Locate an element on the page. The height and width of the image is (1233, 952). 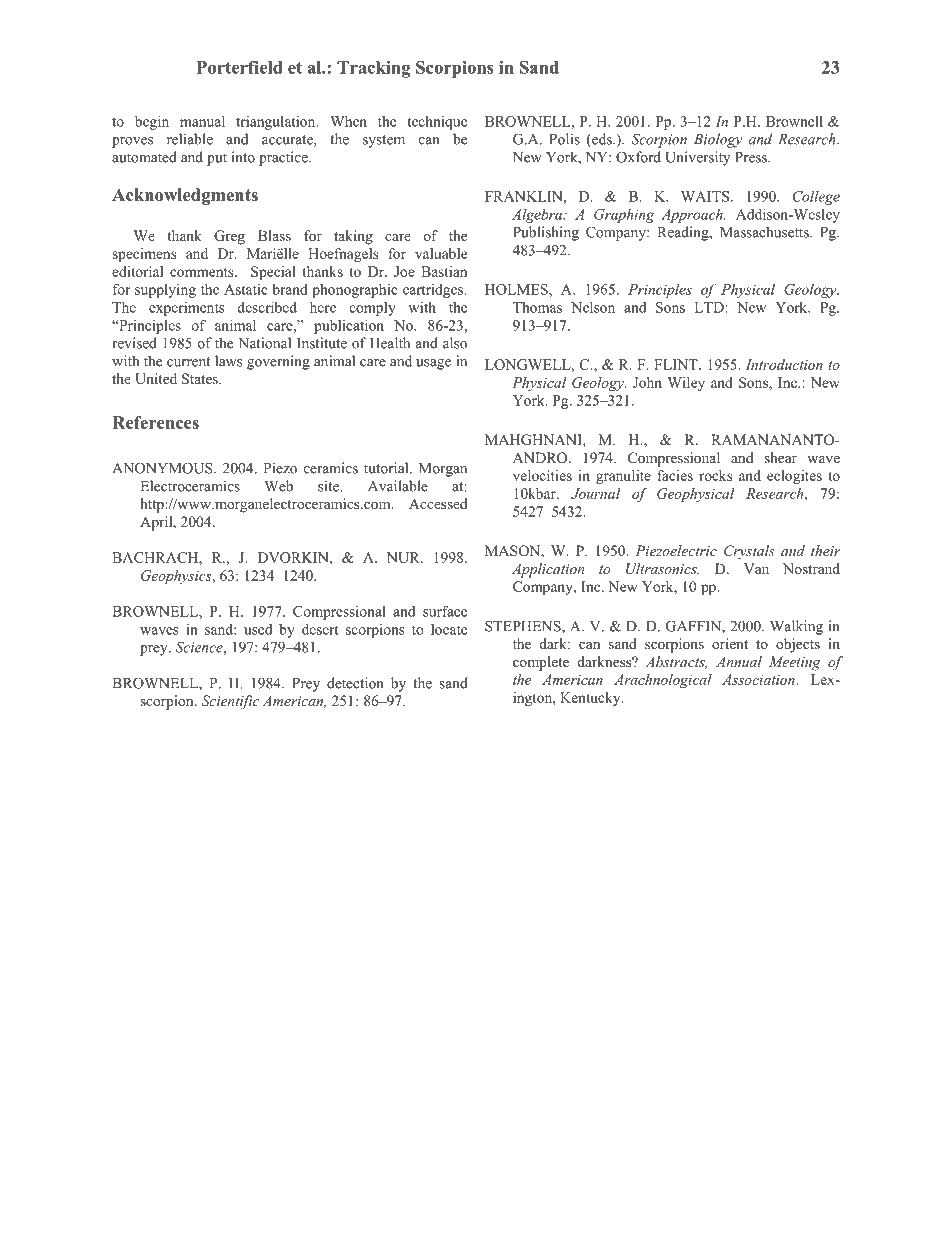
Biology is located at coordinates (718, 140).
